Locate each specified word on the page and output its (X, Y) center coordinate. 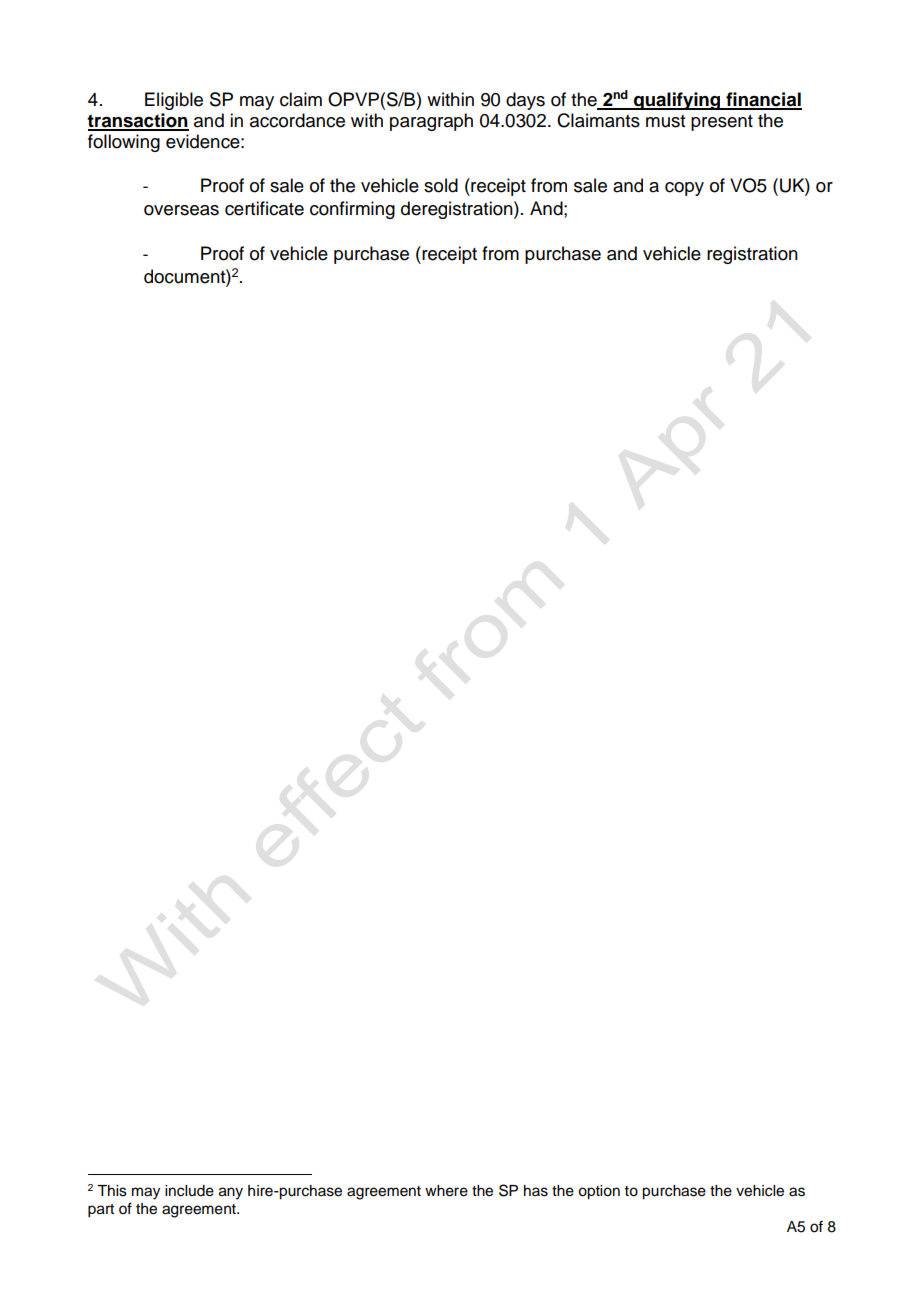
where (446, 1191)
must (665, 121)
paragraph (431, 122)
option (599, 1192)
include (189, 1191)
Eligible (174, 101)
